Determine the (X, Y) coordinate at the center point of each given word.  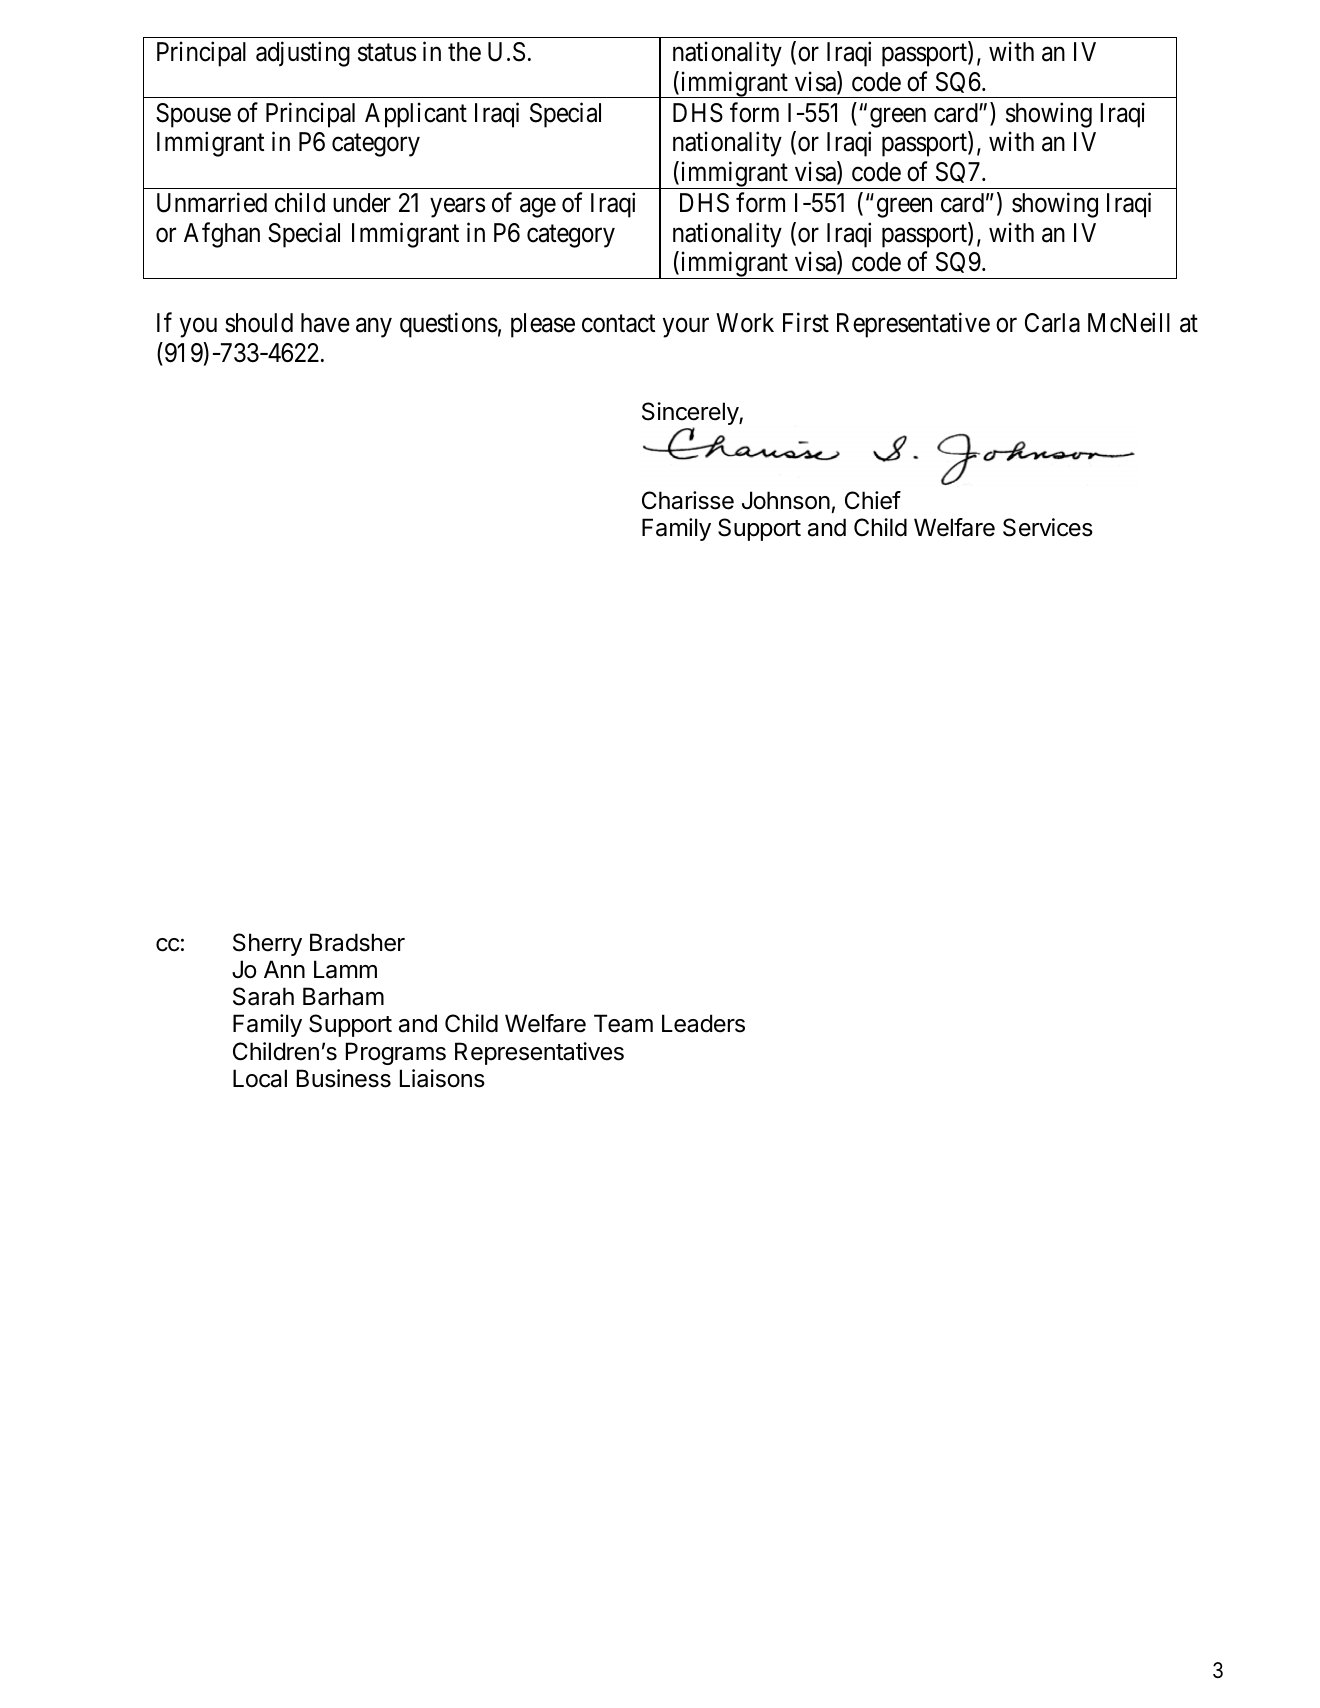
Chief (873, 500)
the (464, 52)
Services (1048, 527)
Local (260, 1078)
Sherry (267, 944)
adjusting (303, 54)
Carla (1052, 323)
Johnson (786, 500)
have (325, 323)
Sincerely (691, 415)
